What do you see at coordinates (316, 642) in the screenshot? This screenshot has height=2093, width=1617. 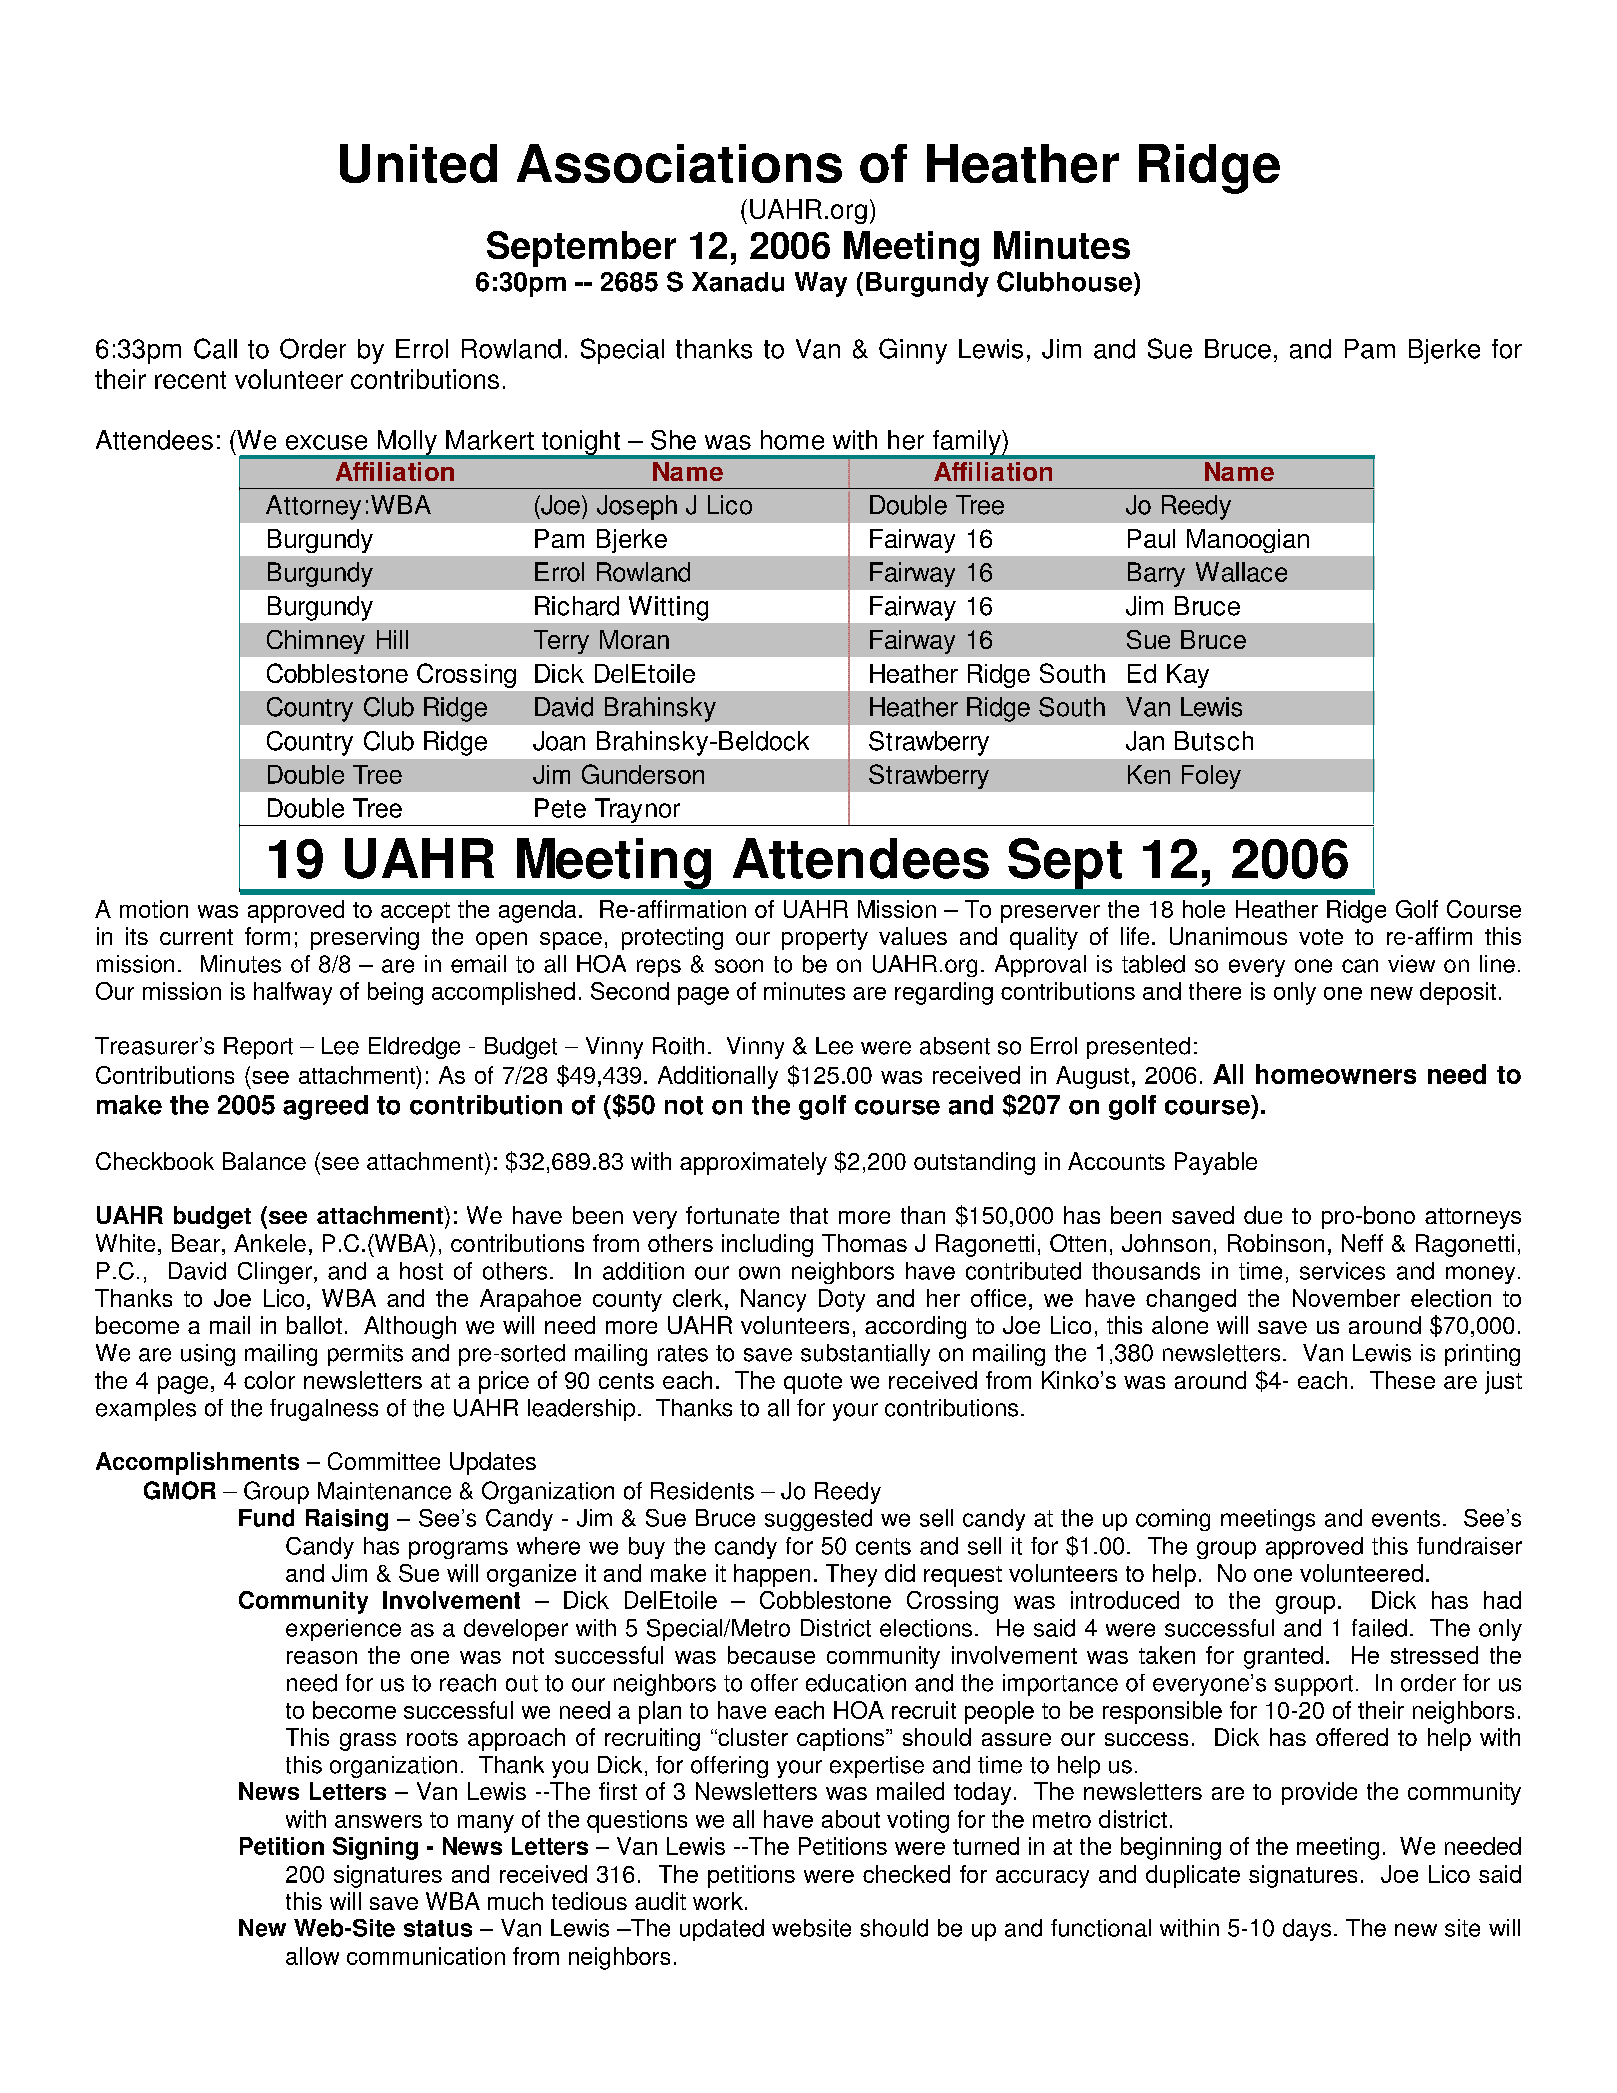 I see `Chimney` at bounding box center [316, 642].
